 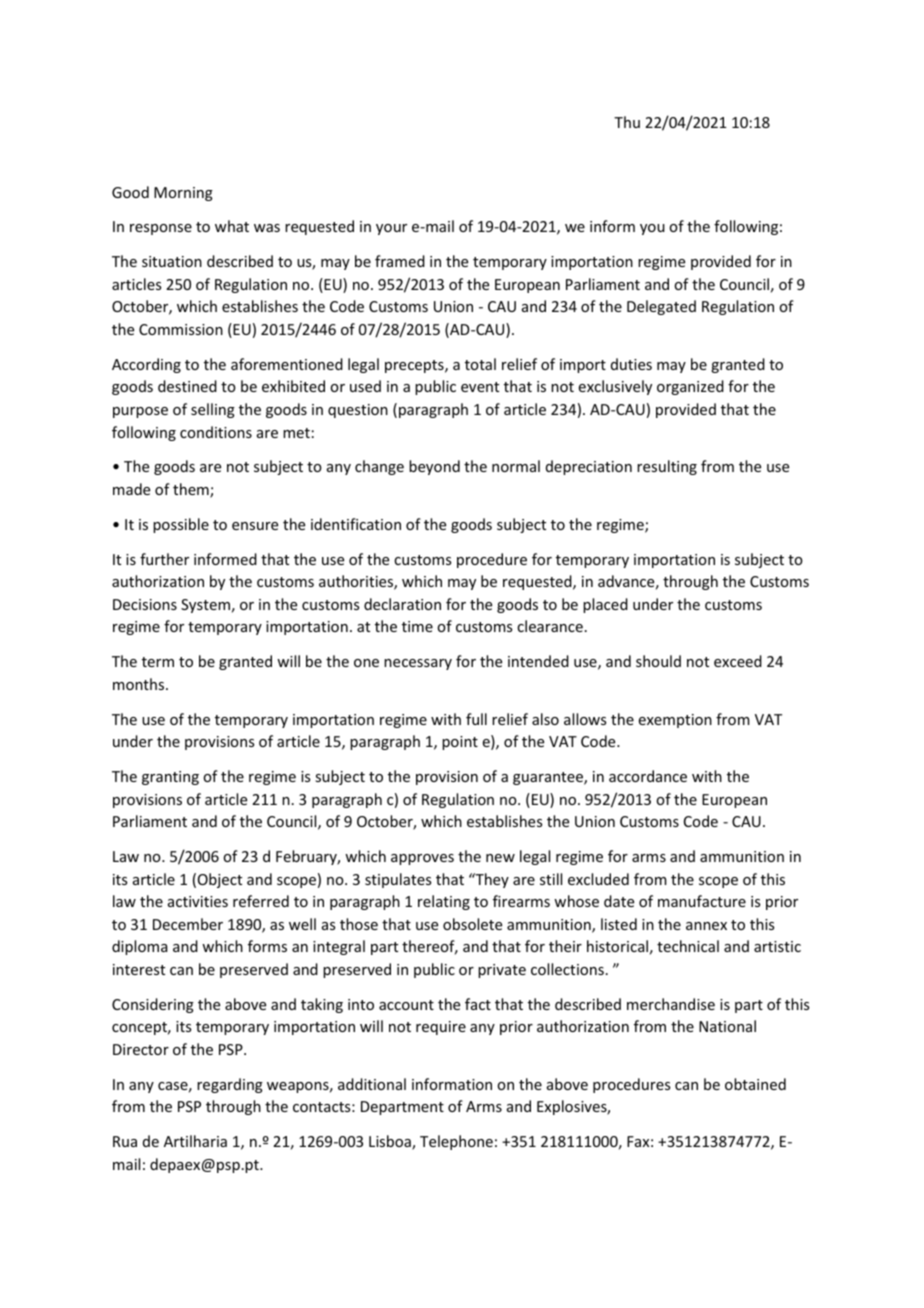 I want to click on destined, so click(x=187, y=386).
